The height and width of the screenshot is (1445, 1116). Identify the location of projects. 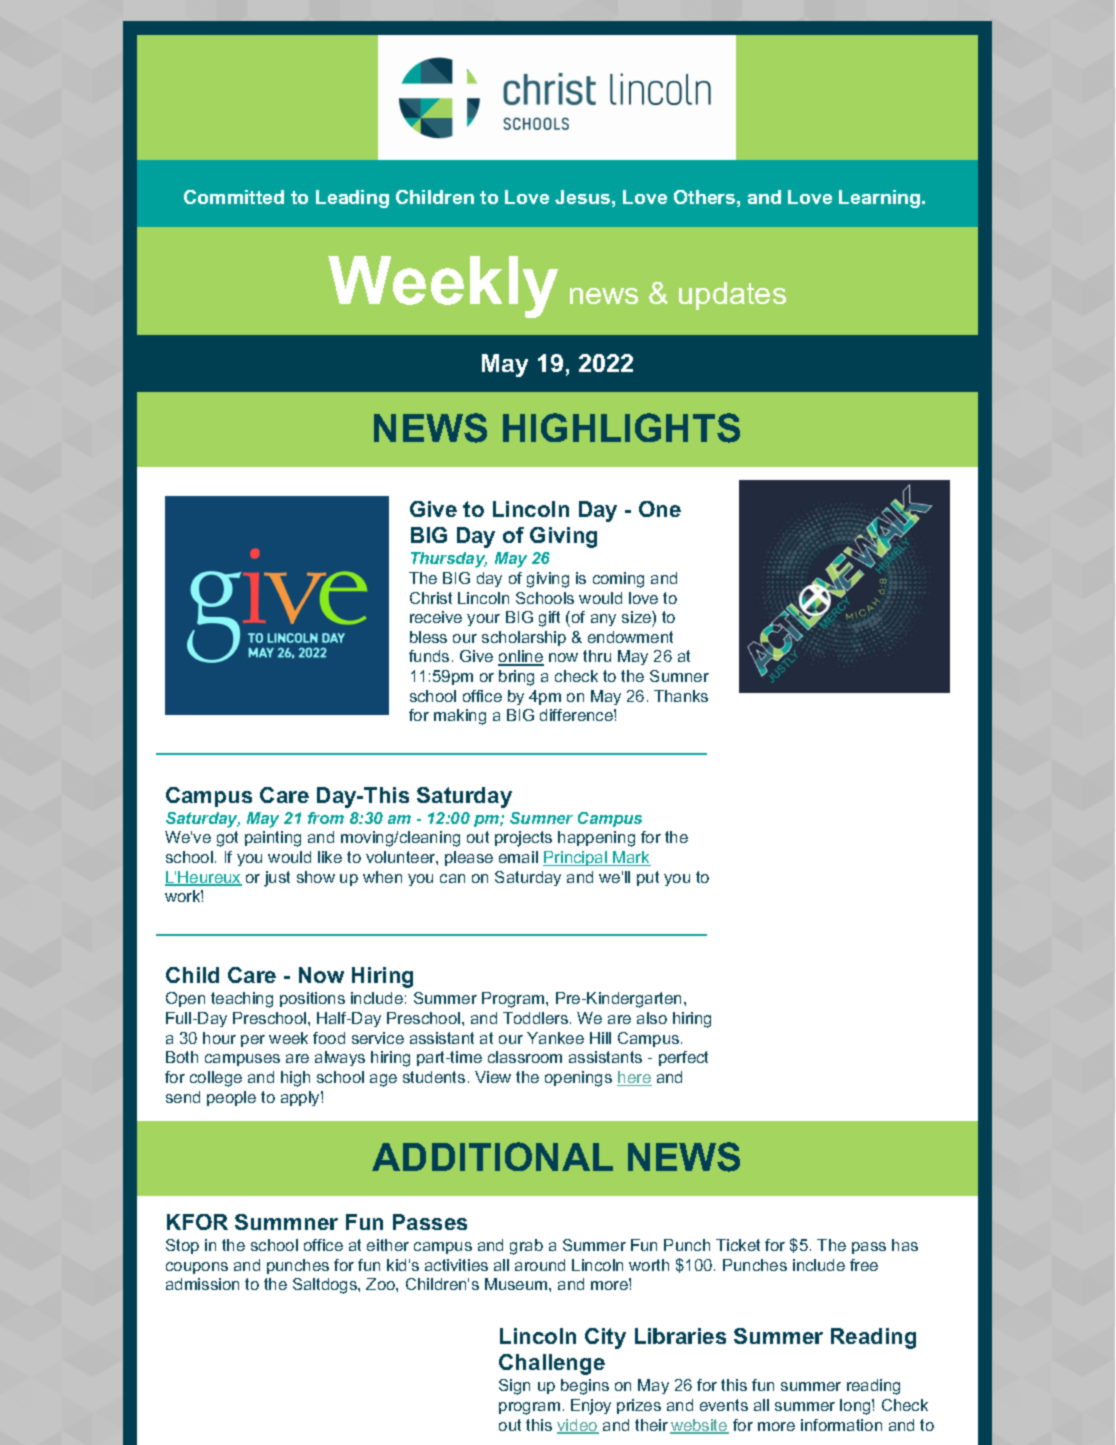
(523, 839).
